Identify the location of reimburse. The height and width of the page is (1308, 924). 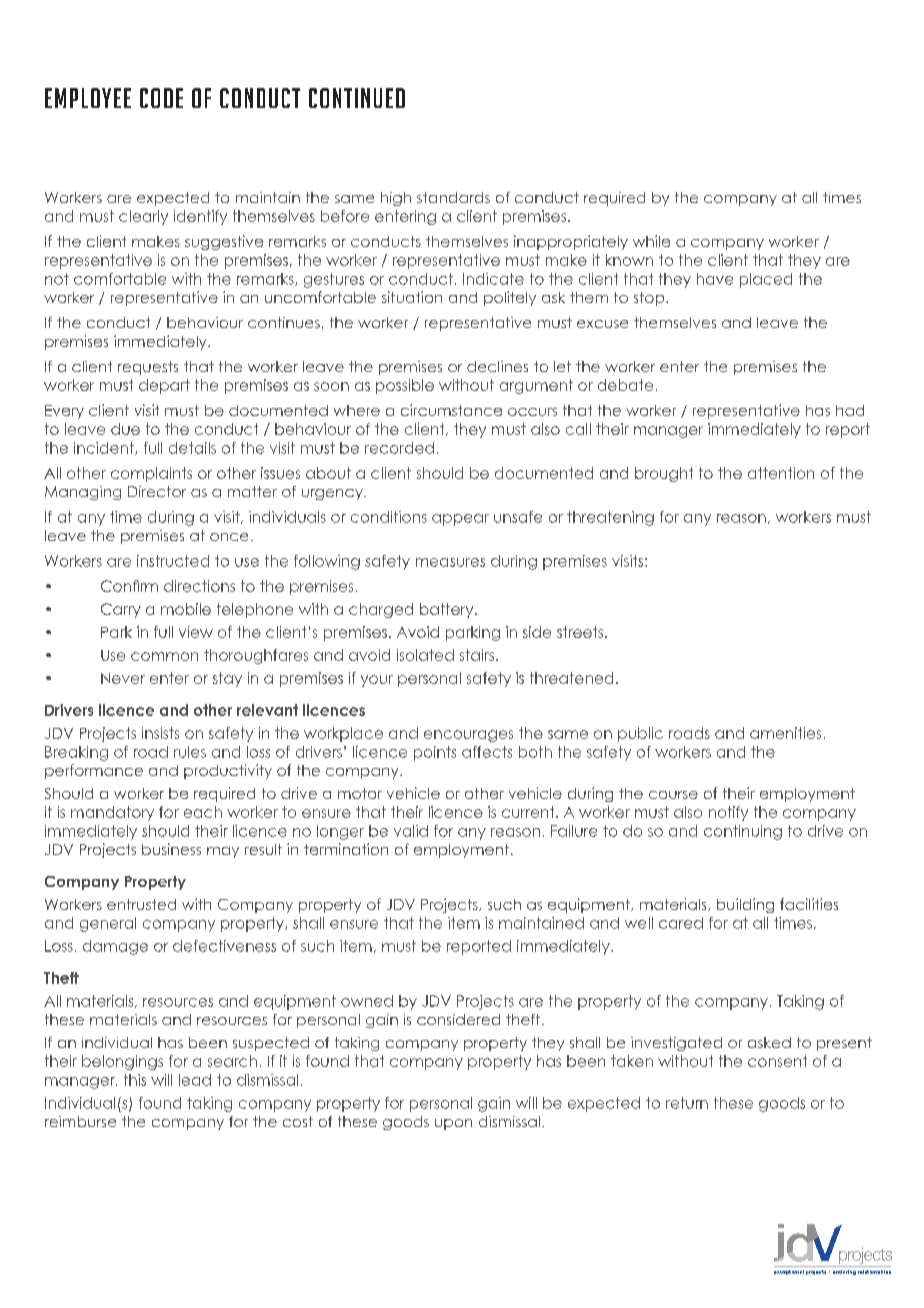
(80, 1121).
